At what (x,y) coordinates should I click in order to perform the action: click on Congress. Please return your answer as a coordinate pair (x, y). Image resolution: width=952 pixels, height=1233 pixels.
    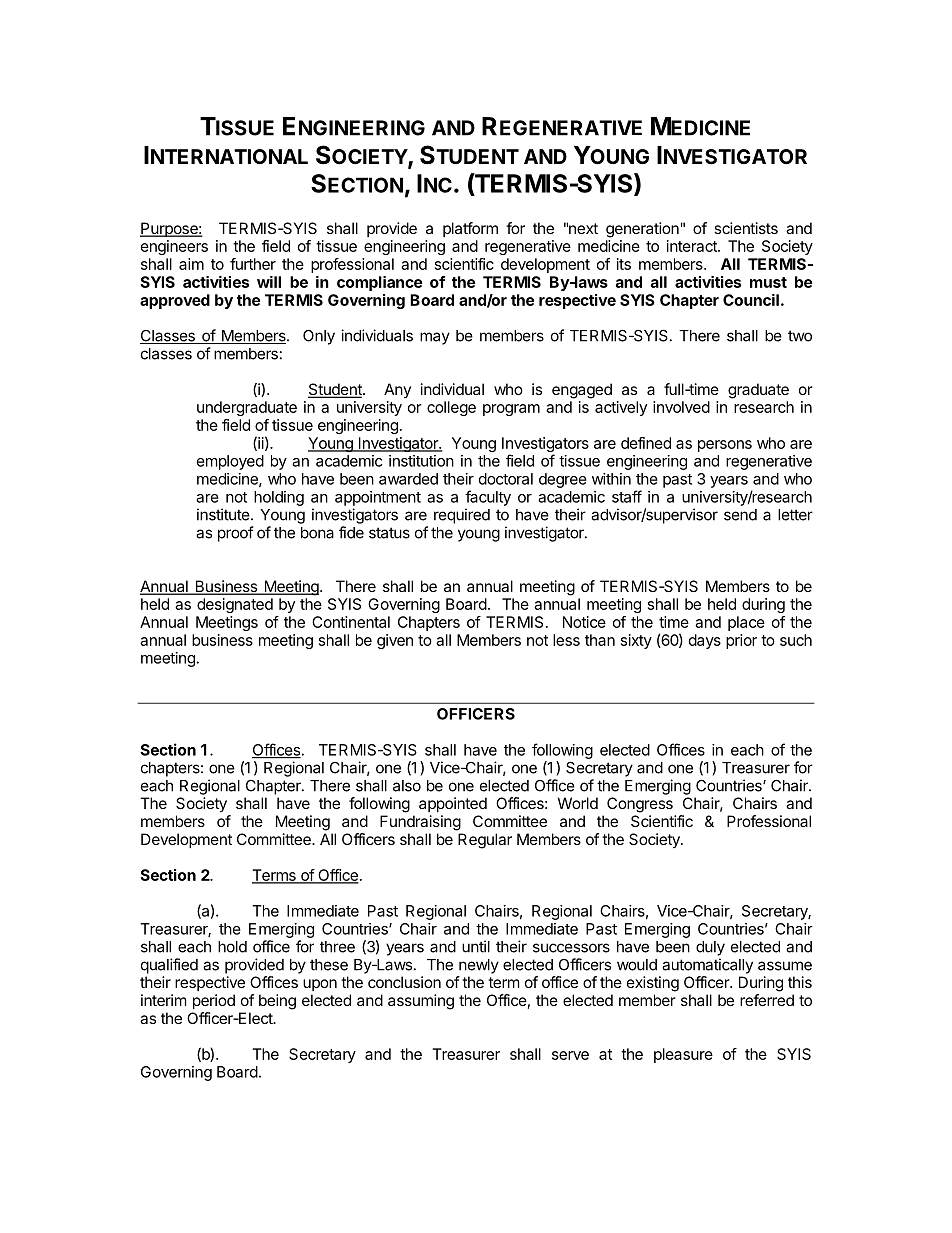
    Looking at the image, I should click on (640, 805).
